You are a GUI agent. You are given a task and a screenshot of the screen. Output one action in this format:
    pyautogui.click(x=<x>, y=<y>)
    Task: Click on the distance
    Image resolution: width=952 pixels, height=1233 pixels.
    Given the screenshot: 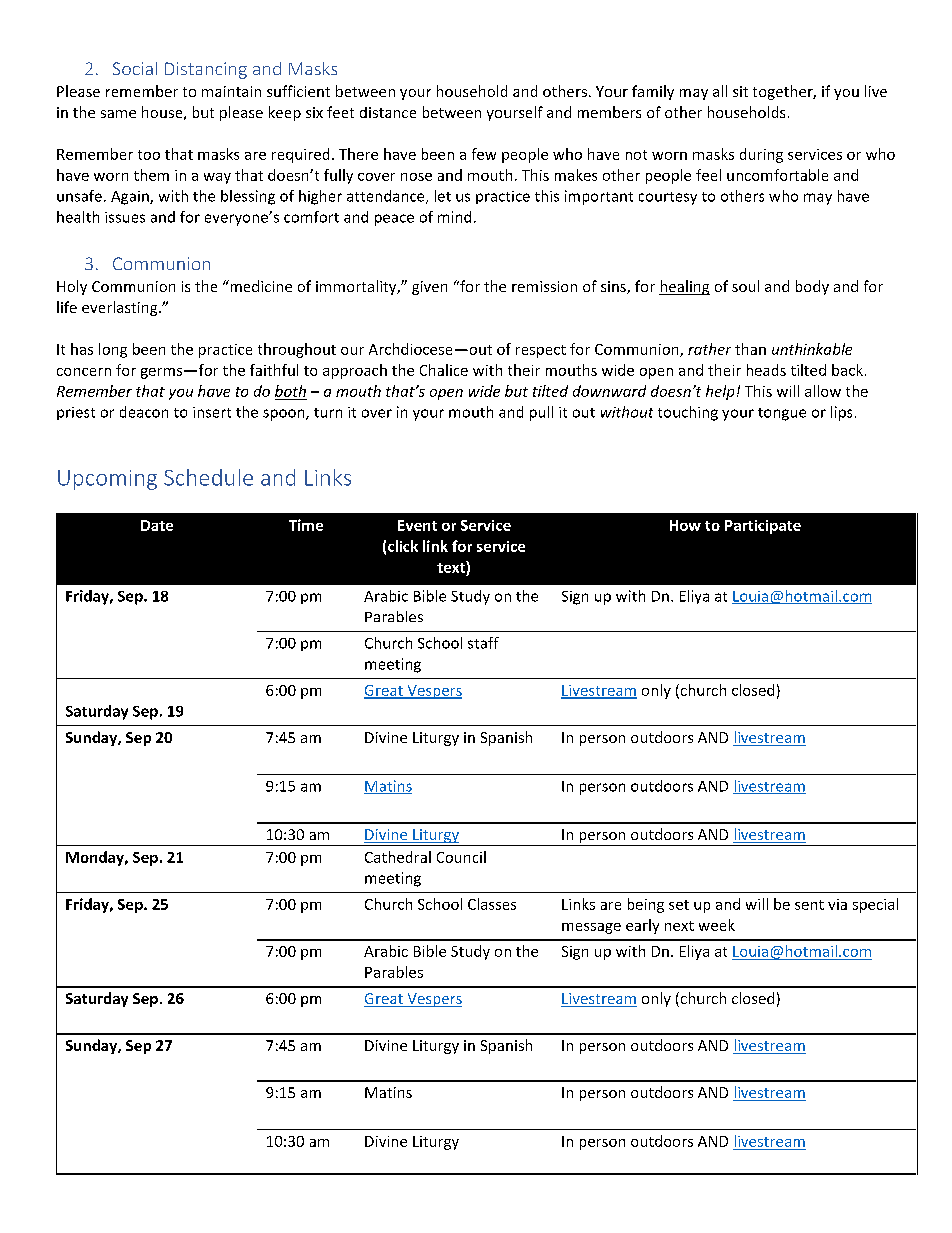 What is the action you would take?
    pyautogui.click(x=388, y=112)
